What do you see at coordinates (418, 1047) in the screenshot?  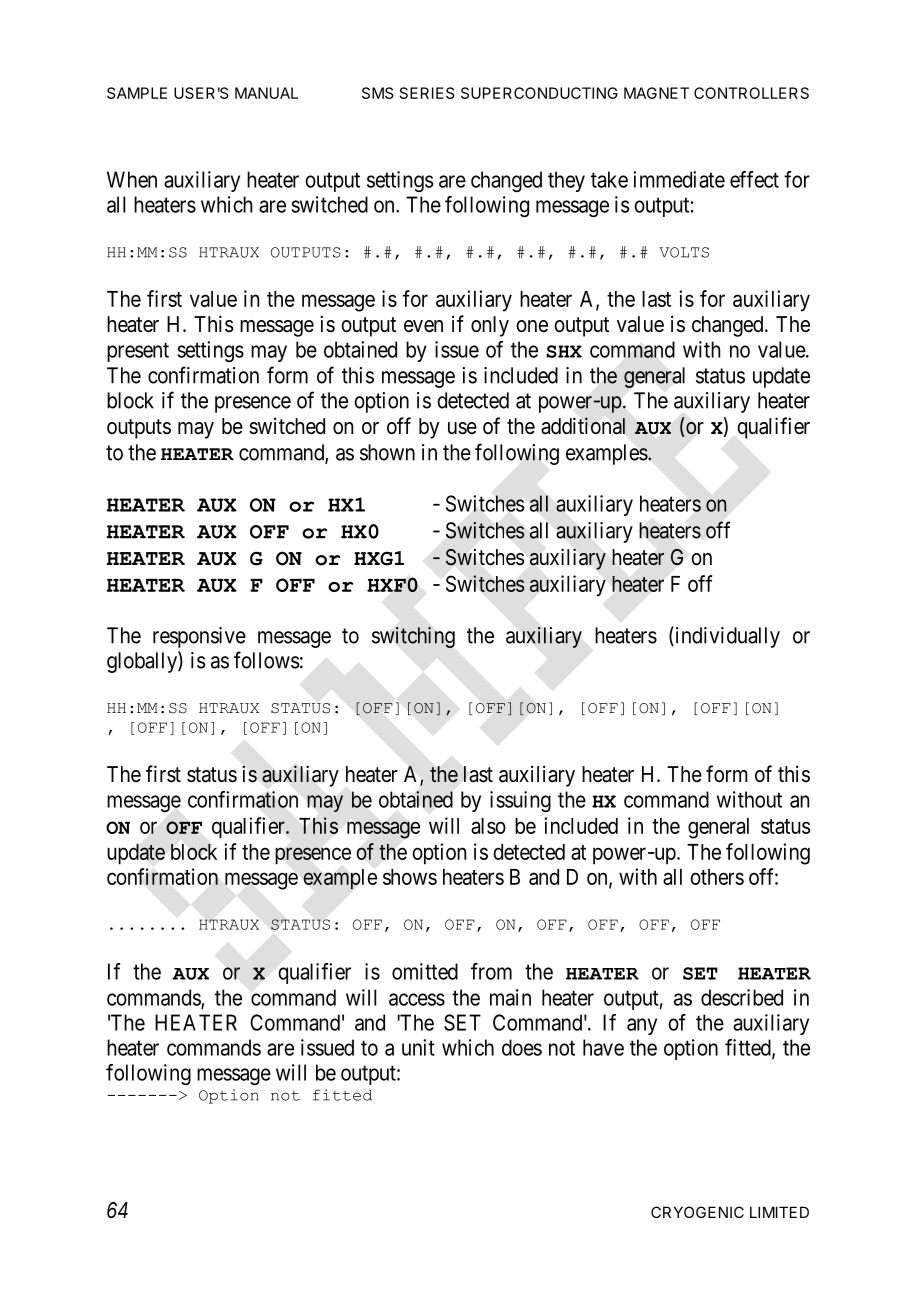 I see `unit` at bounding box center [418, 1047].
